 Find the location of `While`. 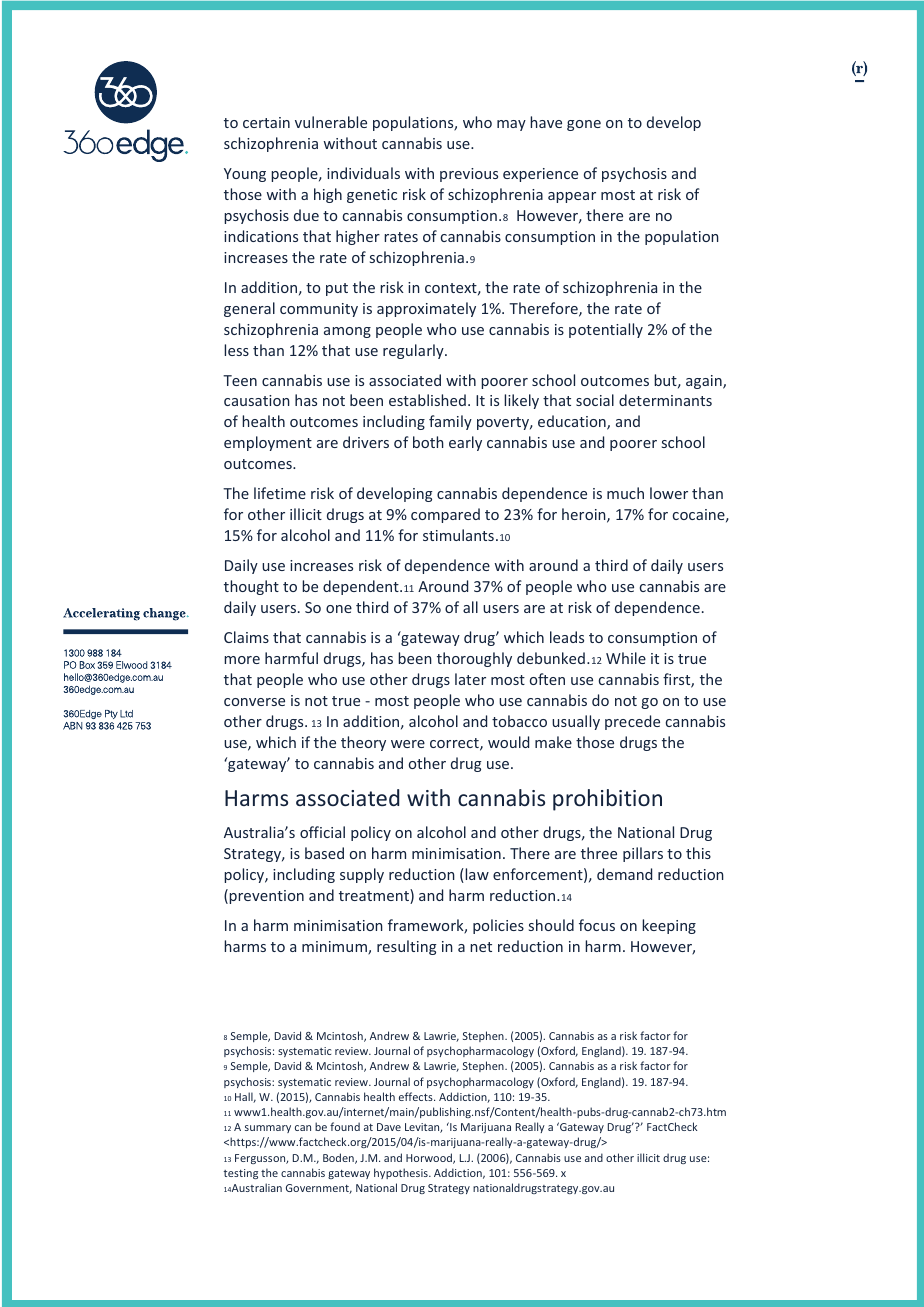

While is located at coordinates (626, 658).
